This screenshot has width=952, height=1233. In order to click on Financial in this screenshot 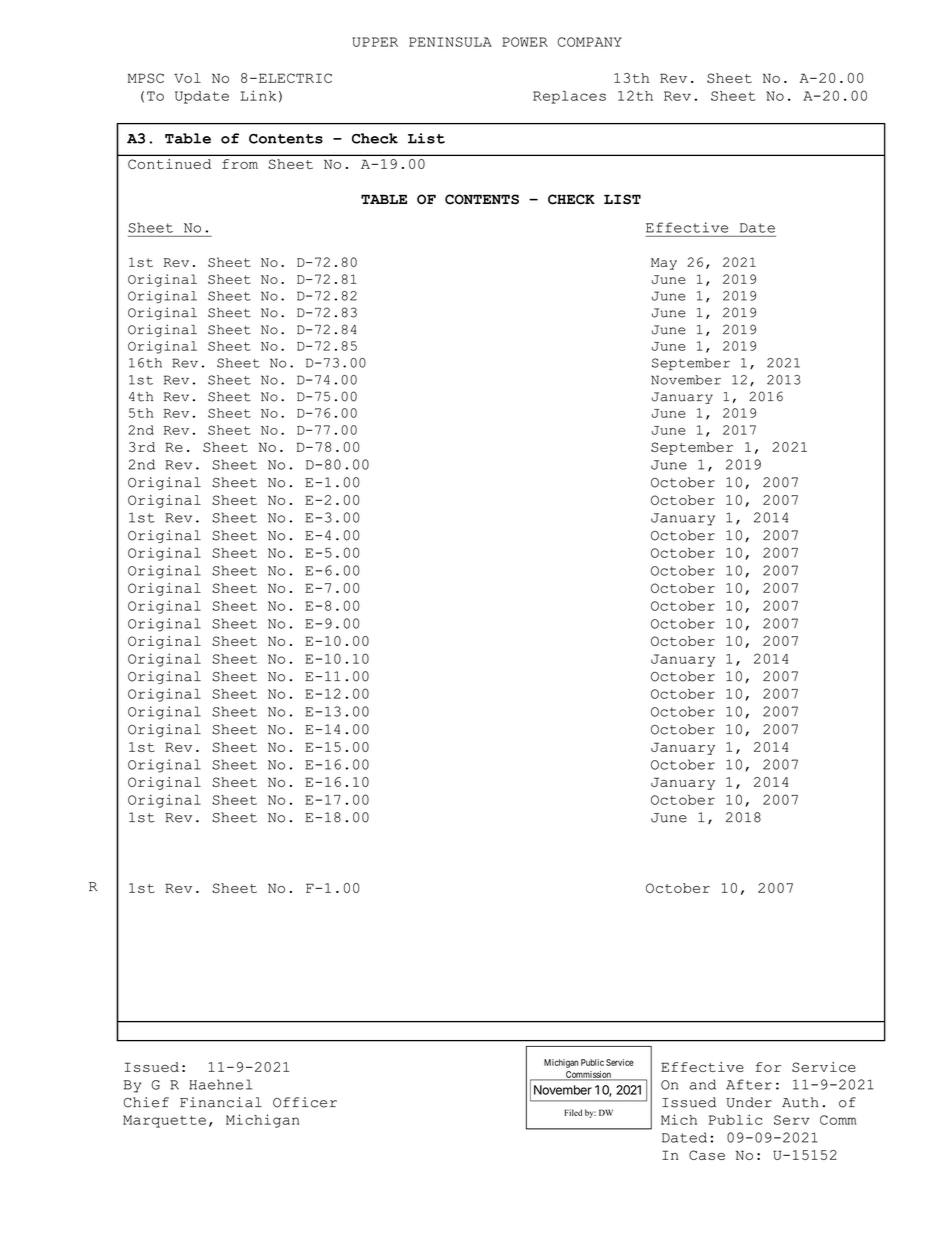, I will do `click(221, 1102)`.
